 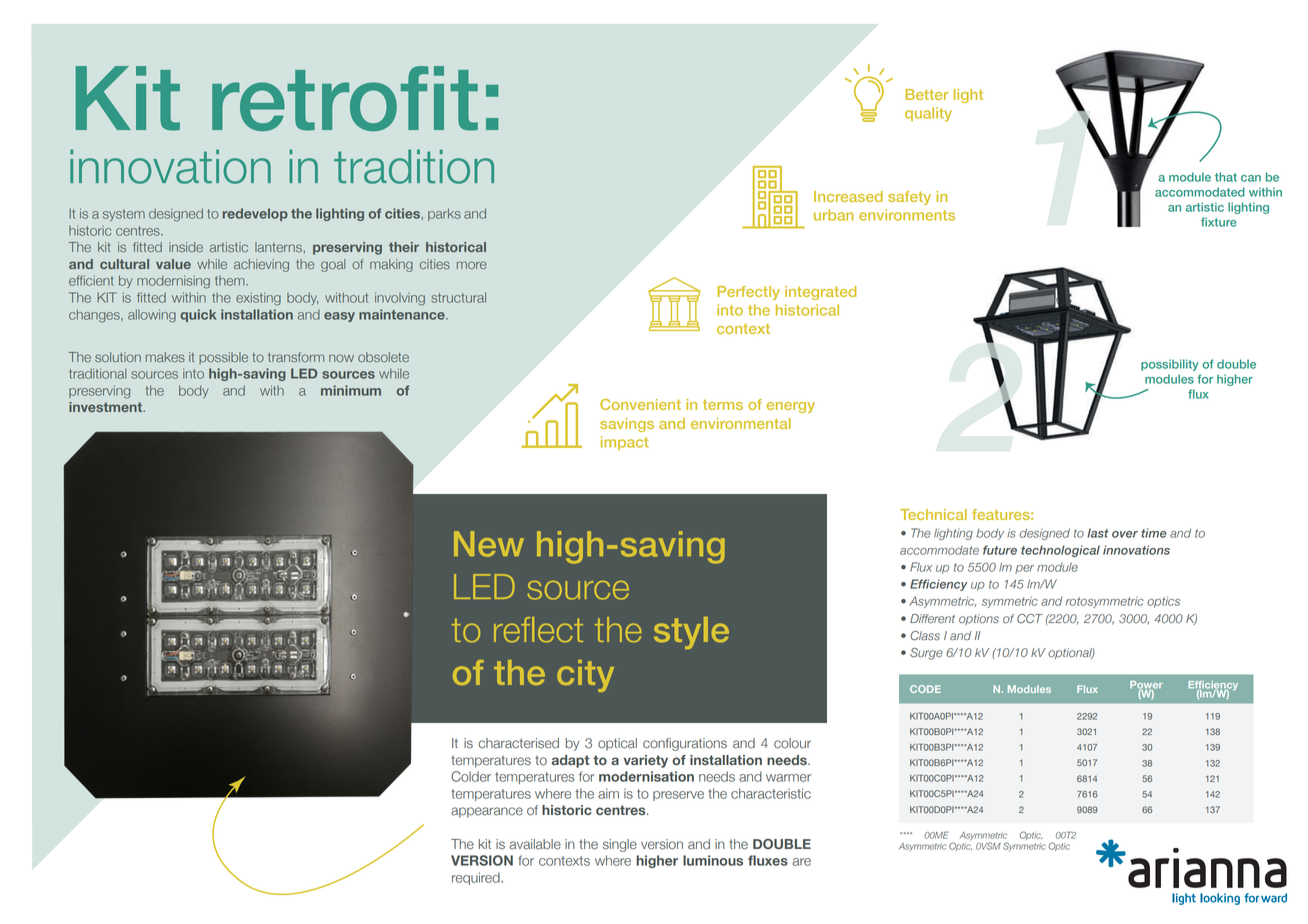 I want to click on quality, so click(x=928, y=114).
